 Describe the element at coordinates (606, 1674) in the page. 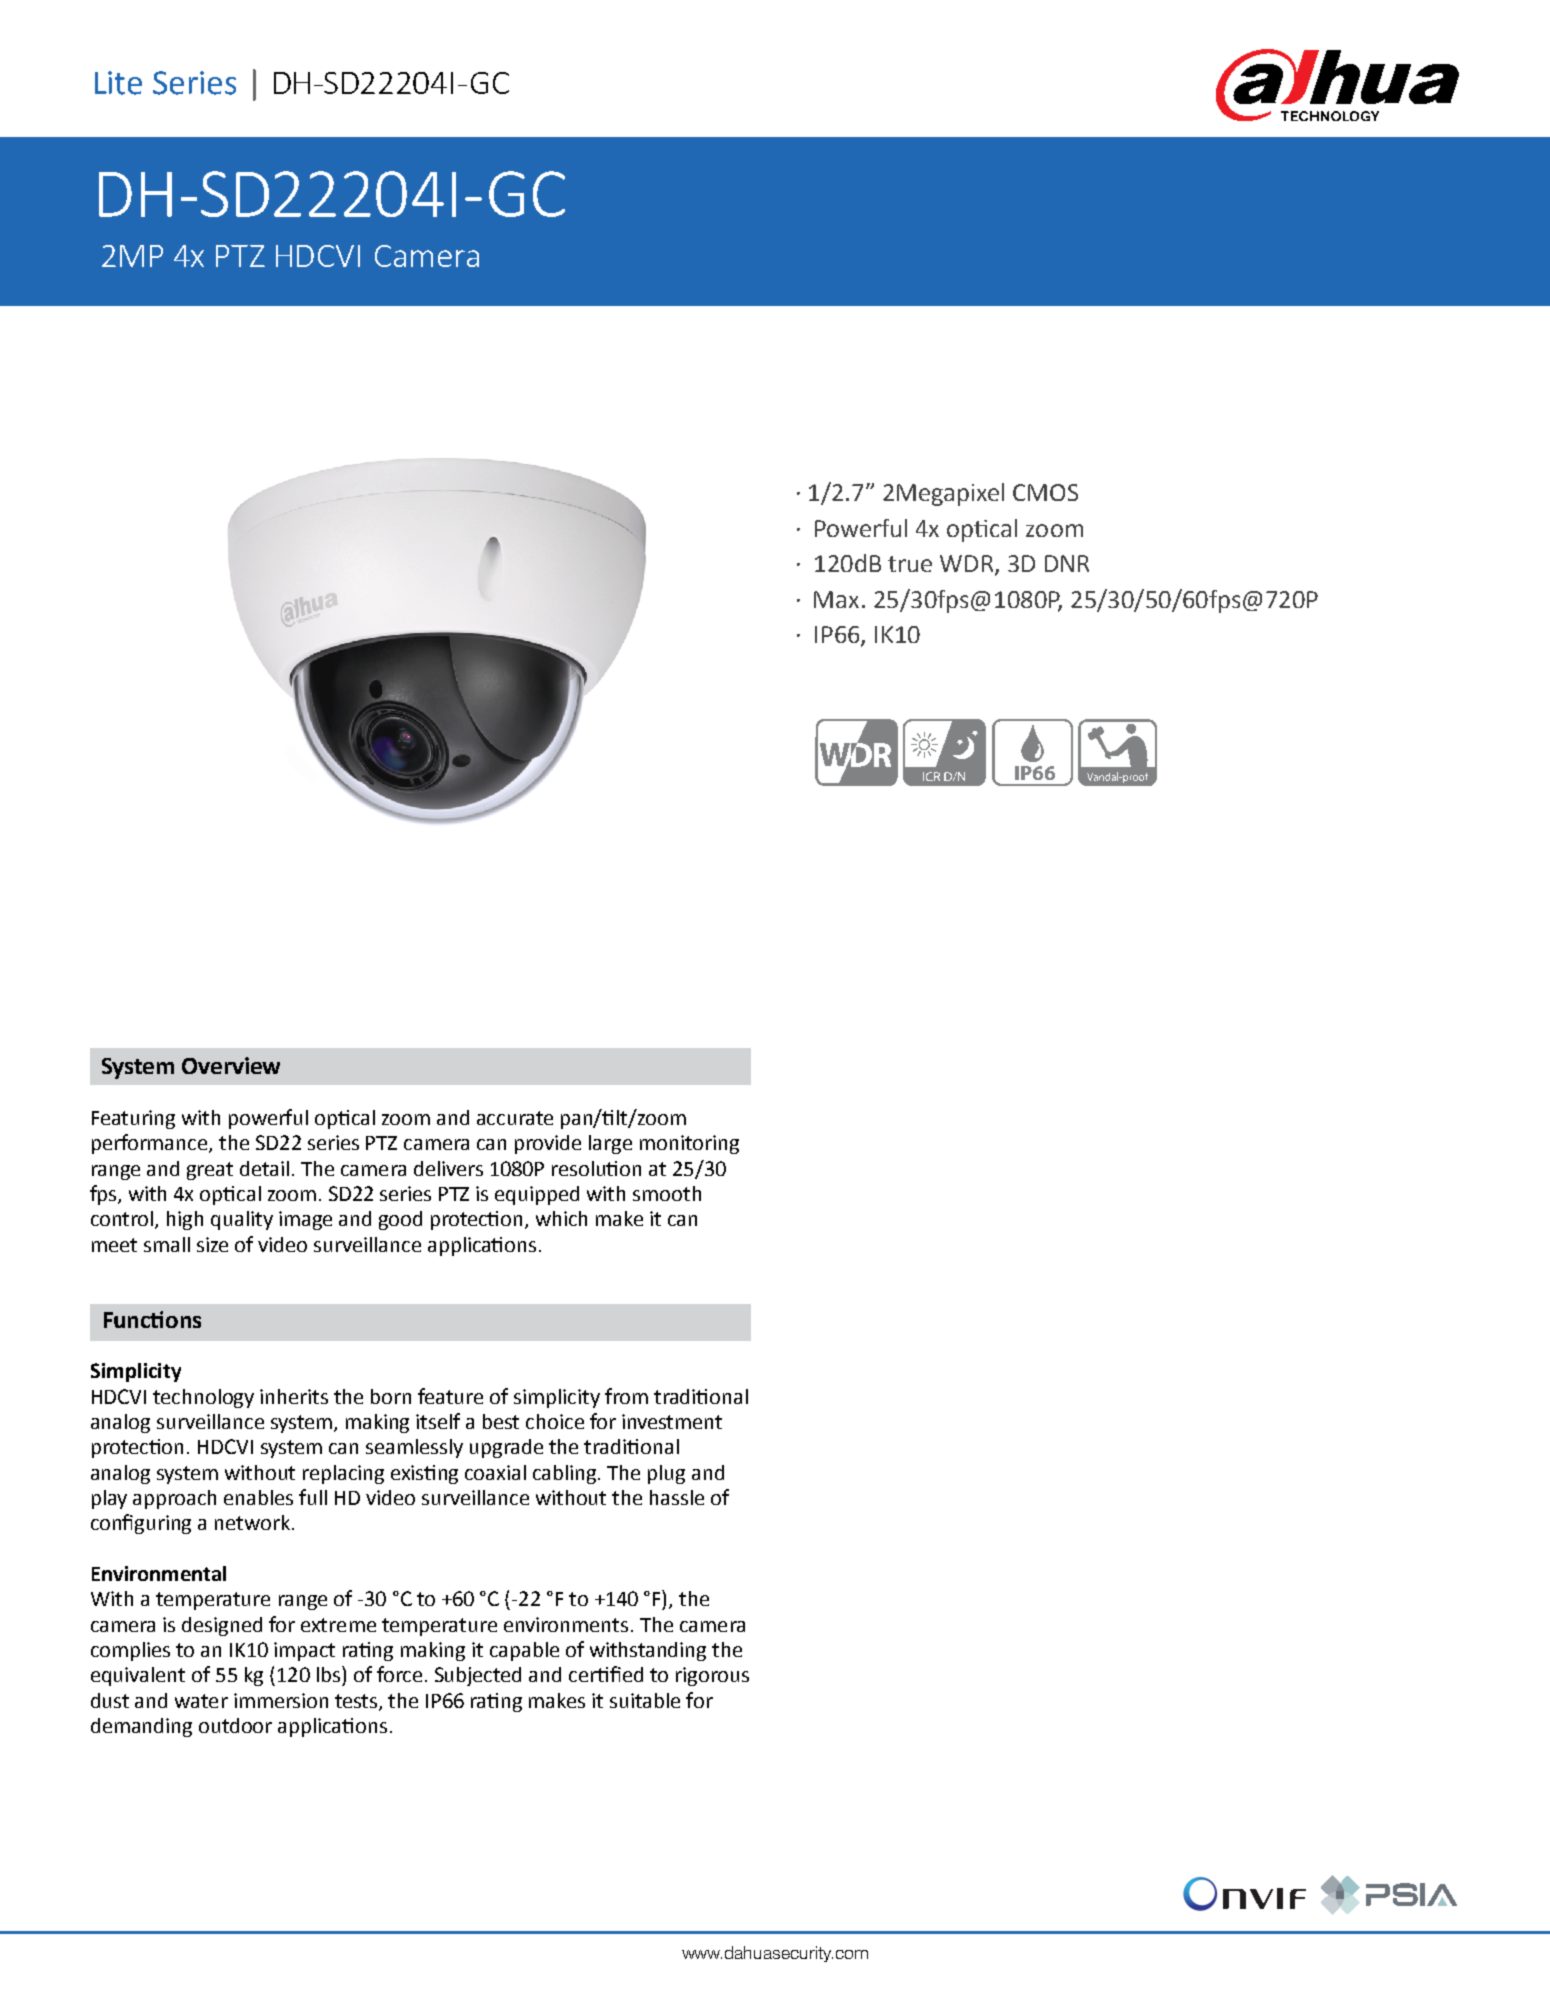

I see `certified` at that location.
